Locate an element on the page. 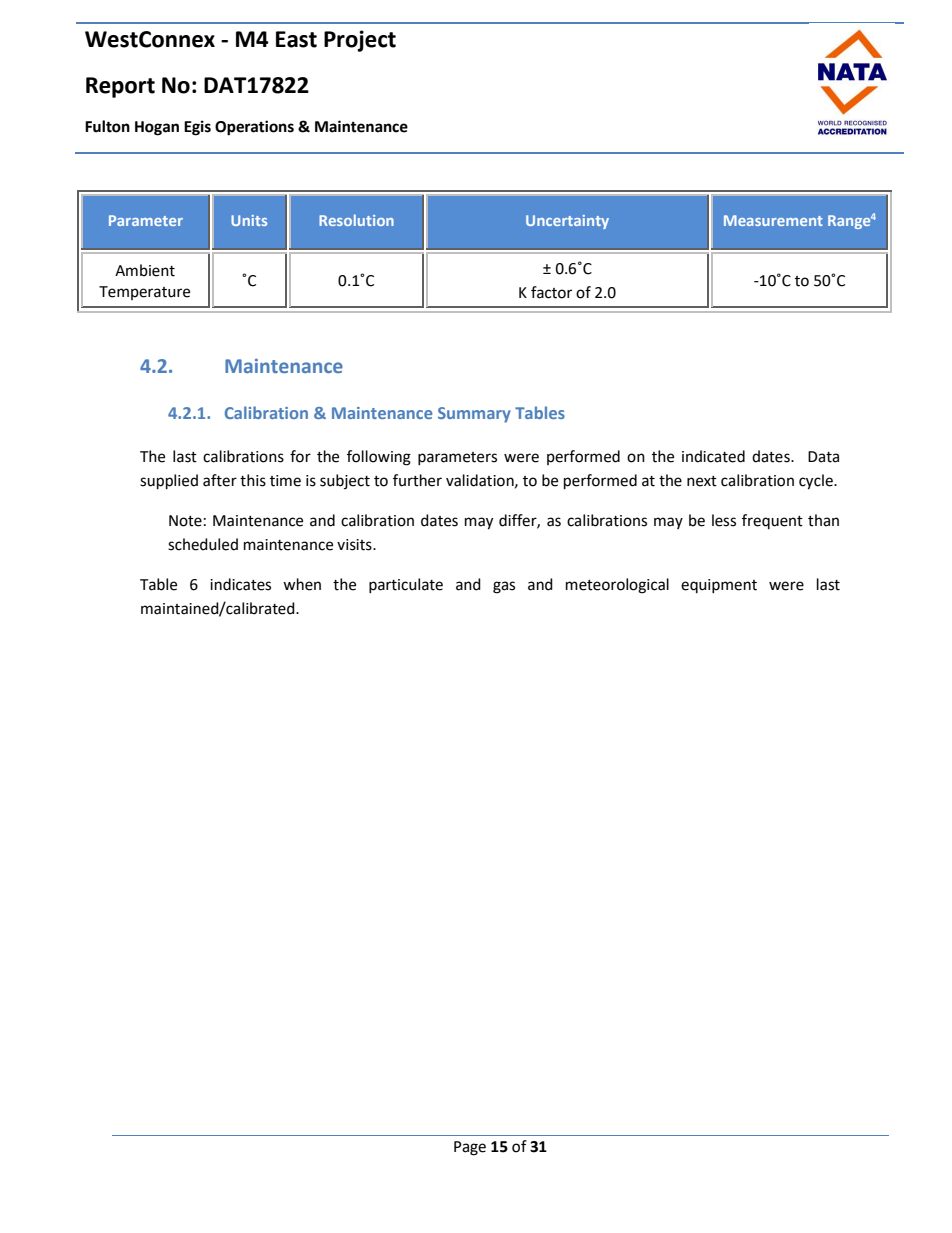 The height and width of the image is (1233, 952). Project is located at coordinates (360, 41).
